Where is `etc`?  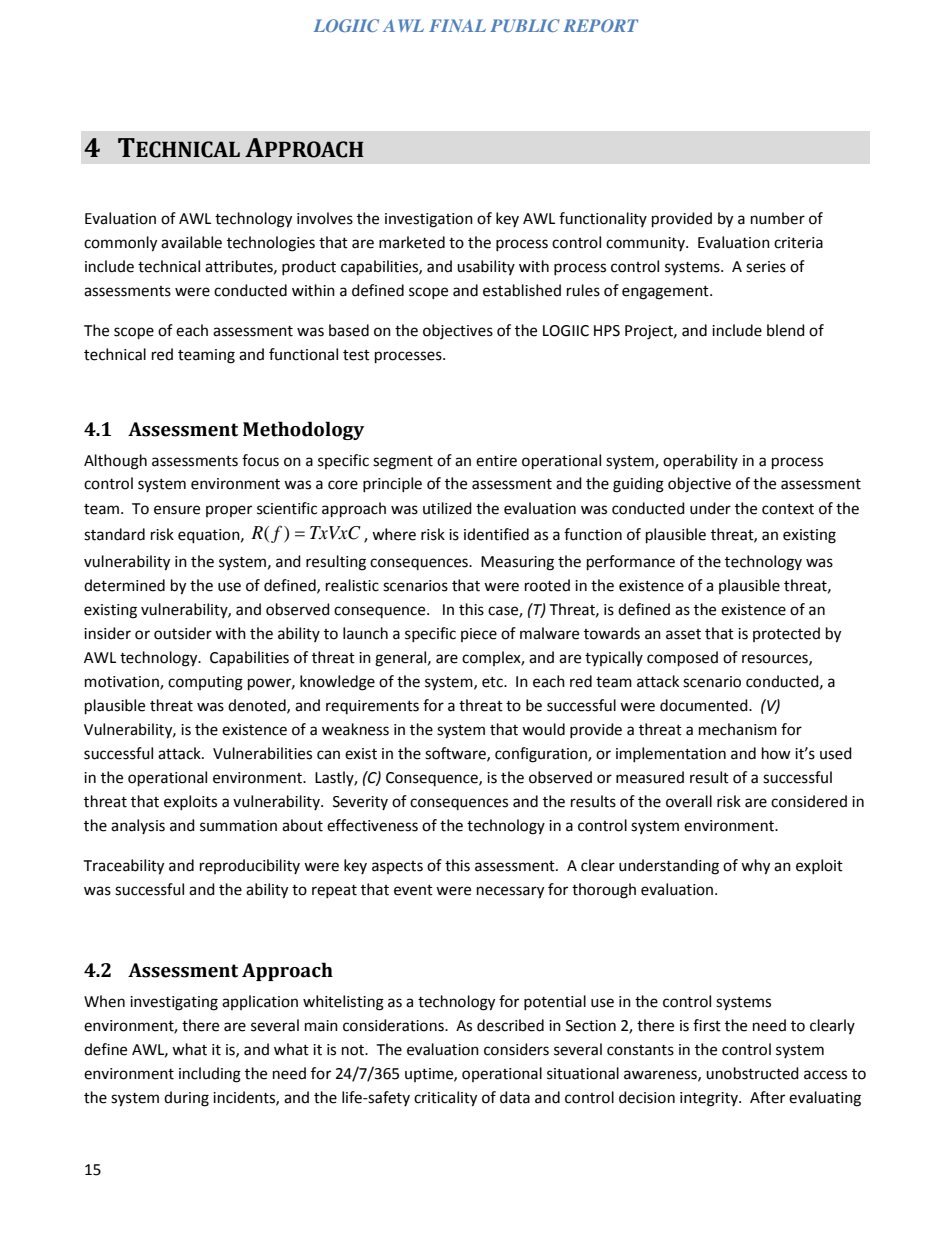 etc is located at coordinates (493, 682).
